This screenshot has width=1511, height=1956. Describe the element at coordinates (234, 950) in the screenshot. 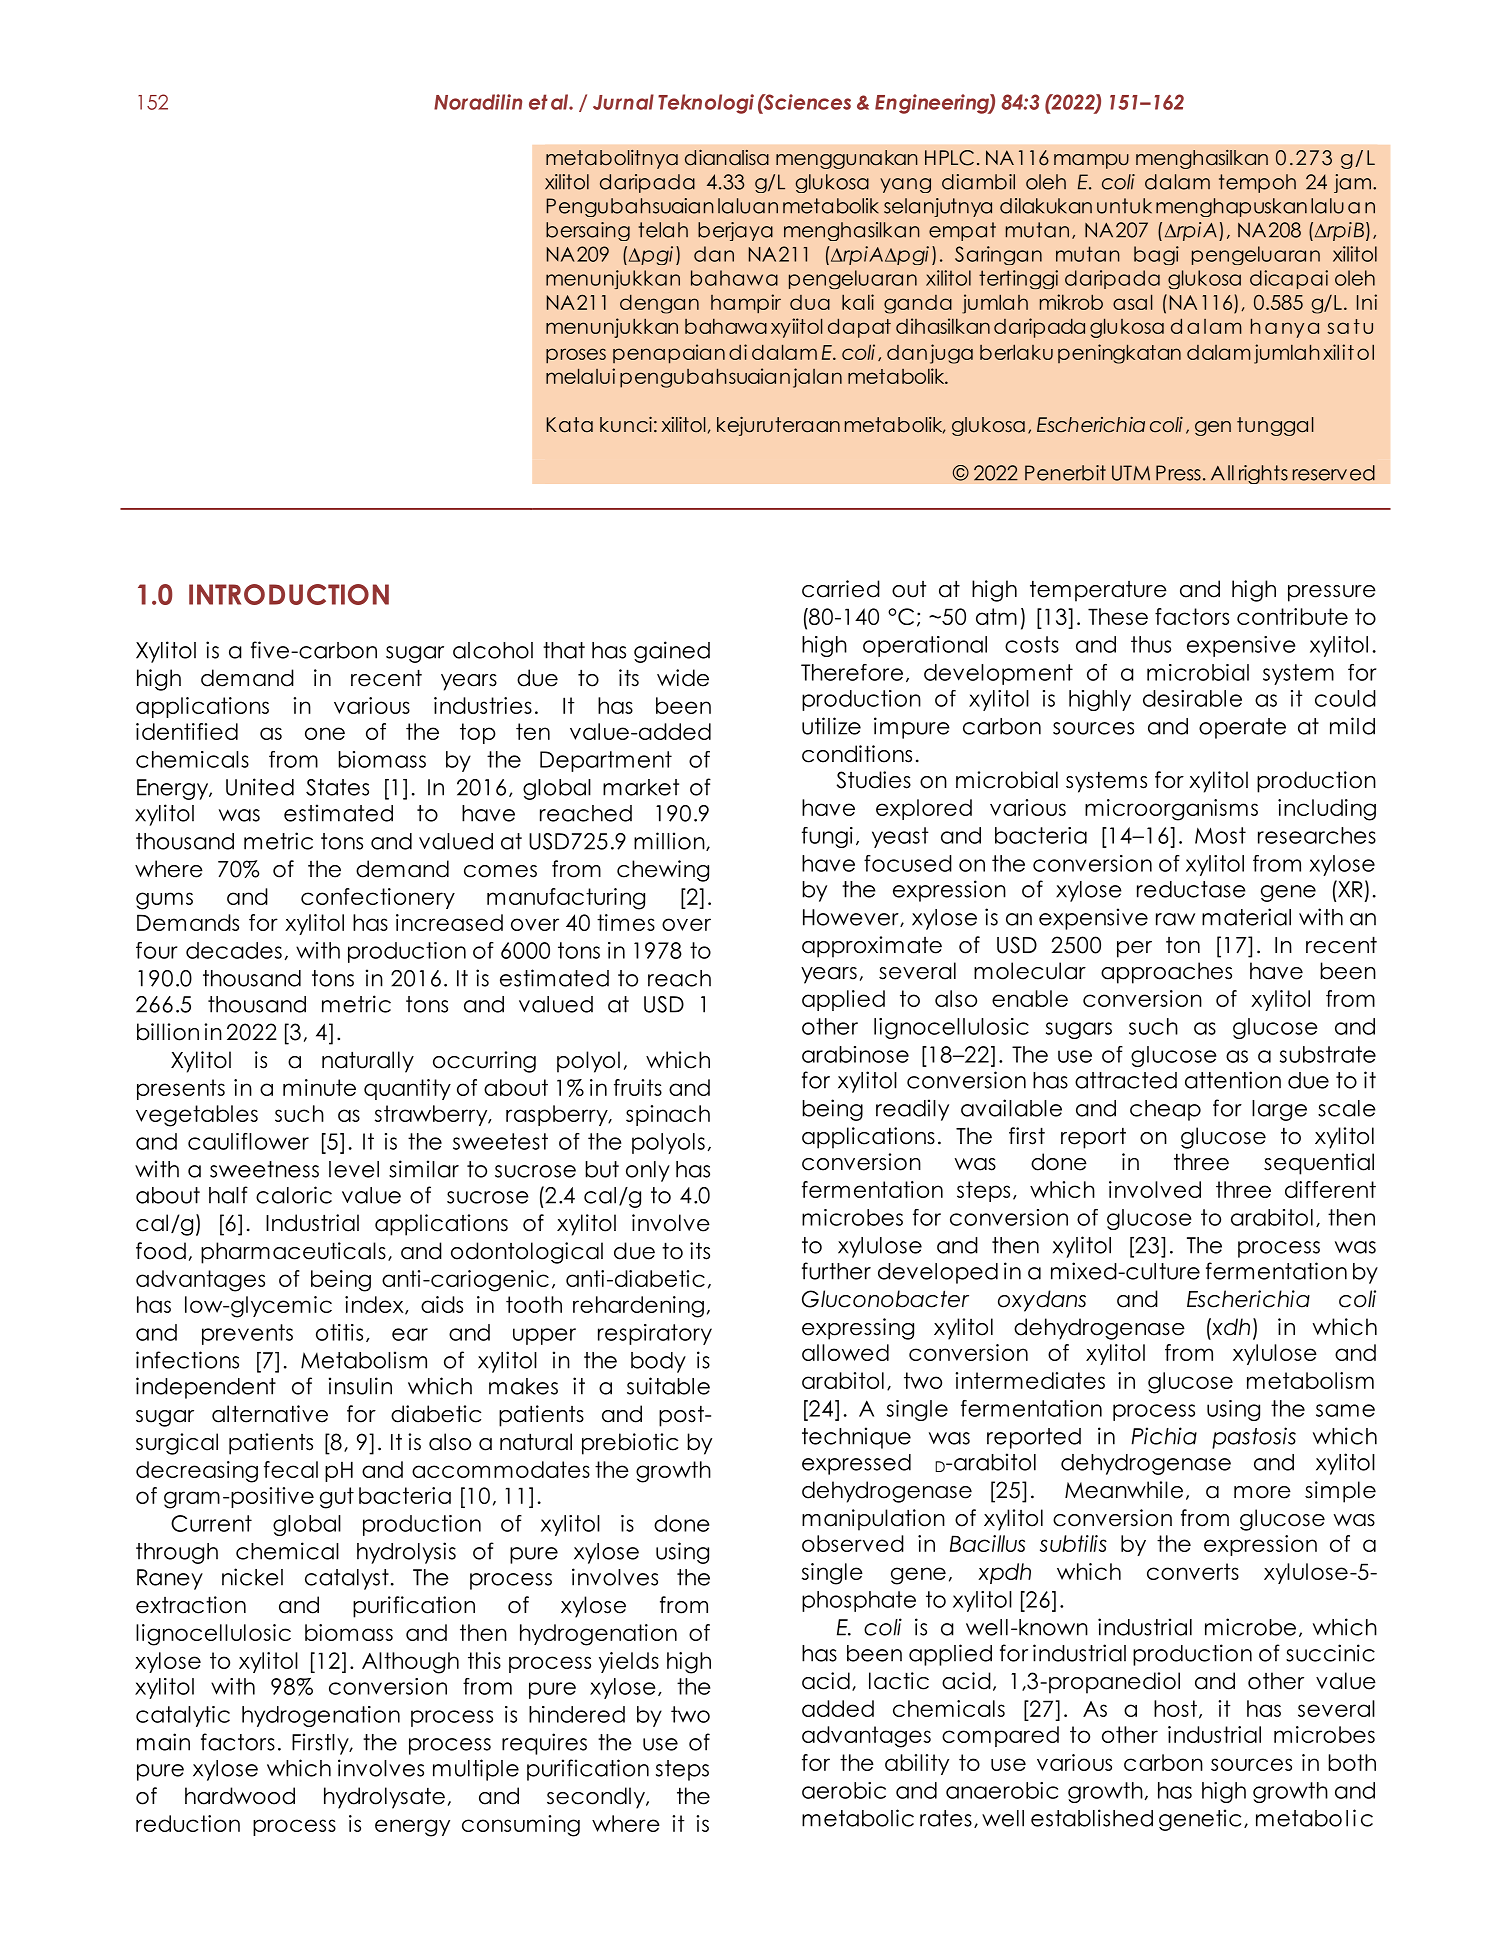

I see `decades` at that location.
